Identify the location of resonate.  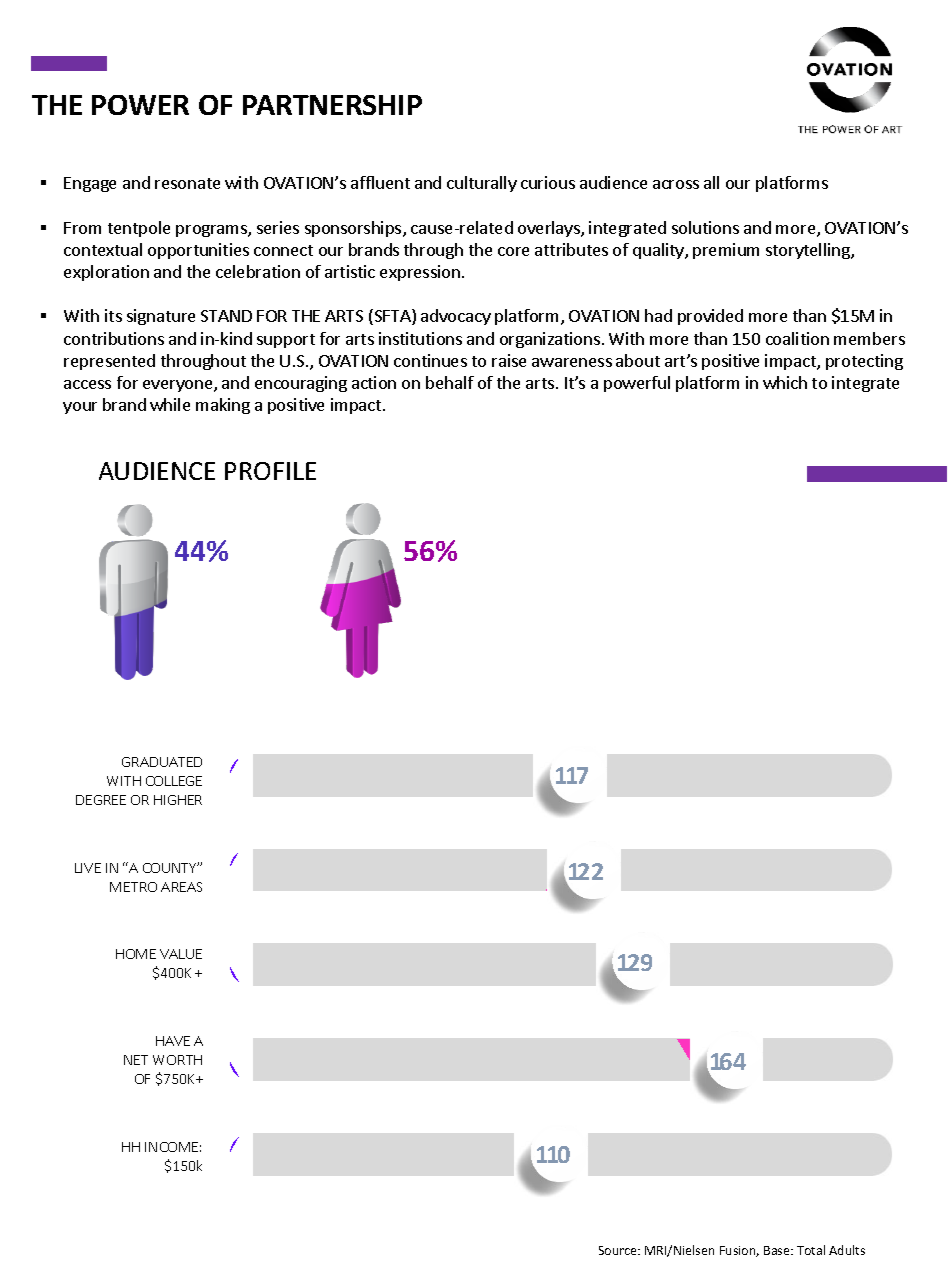
(187, 183).
